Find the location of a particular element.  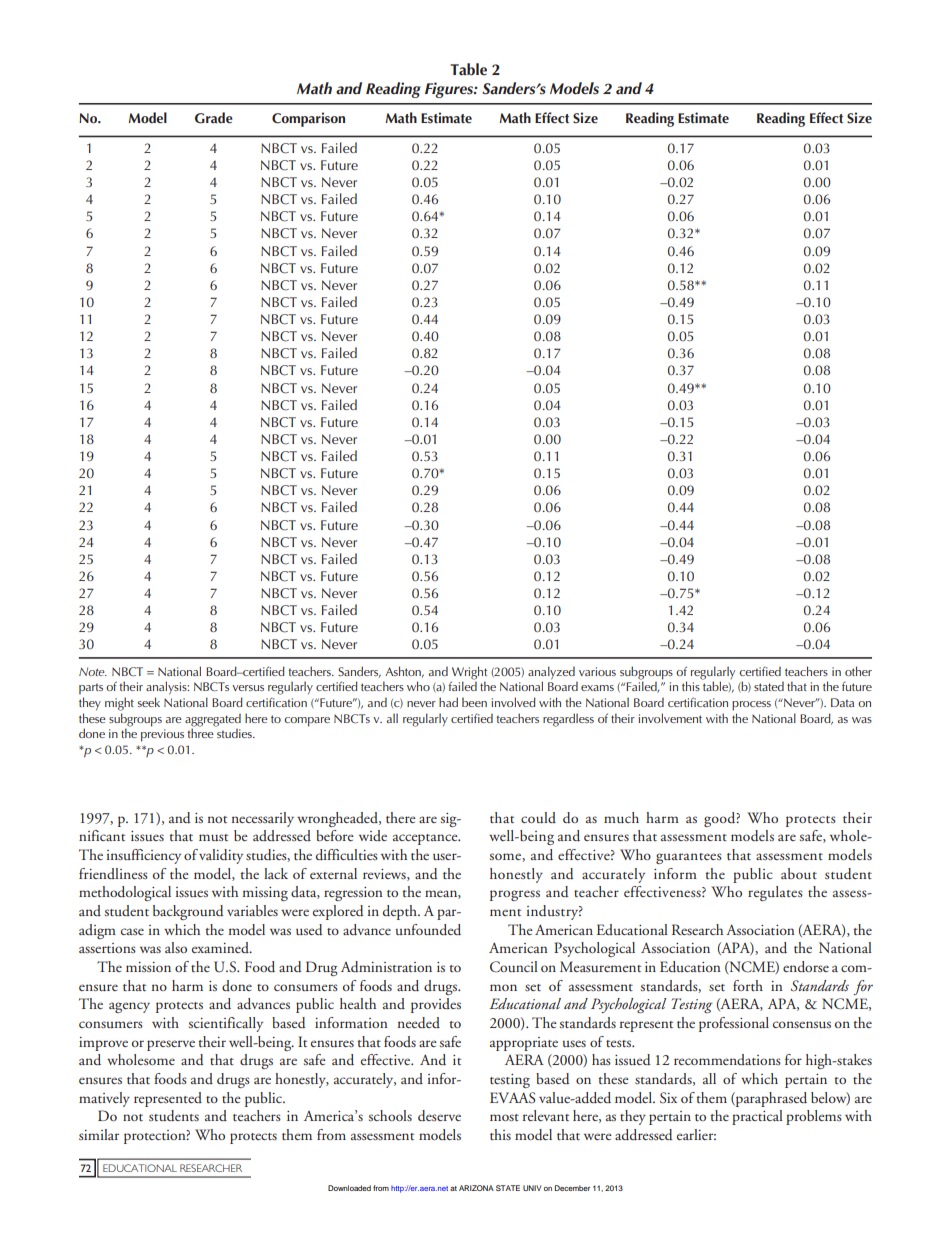

ARIZONA is located at coordinates (476, 1188).
